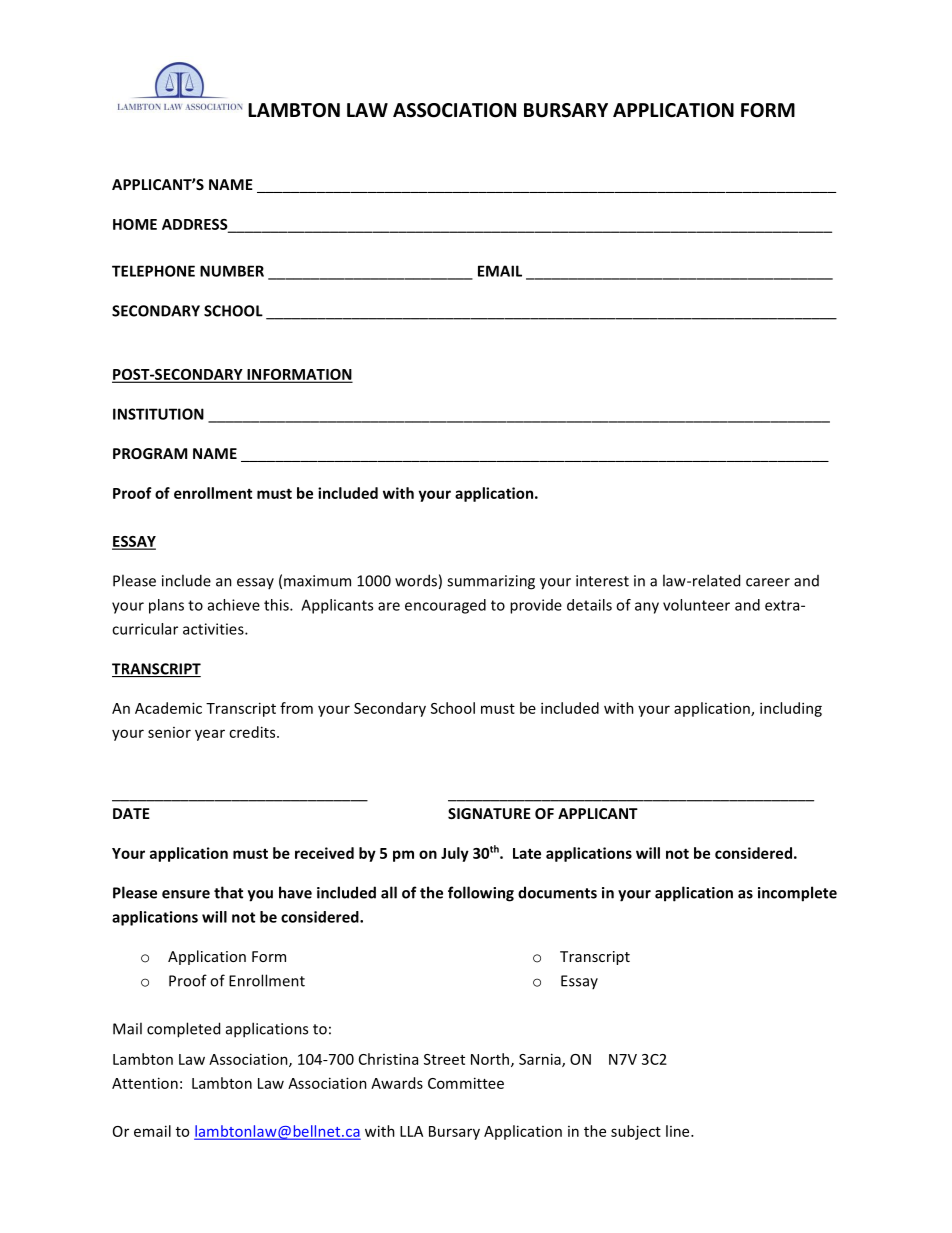 The height and width of the image is (1233, 952). I want to click on TELEPHONE, so click(153, 271).
